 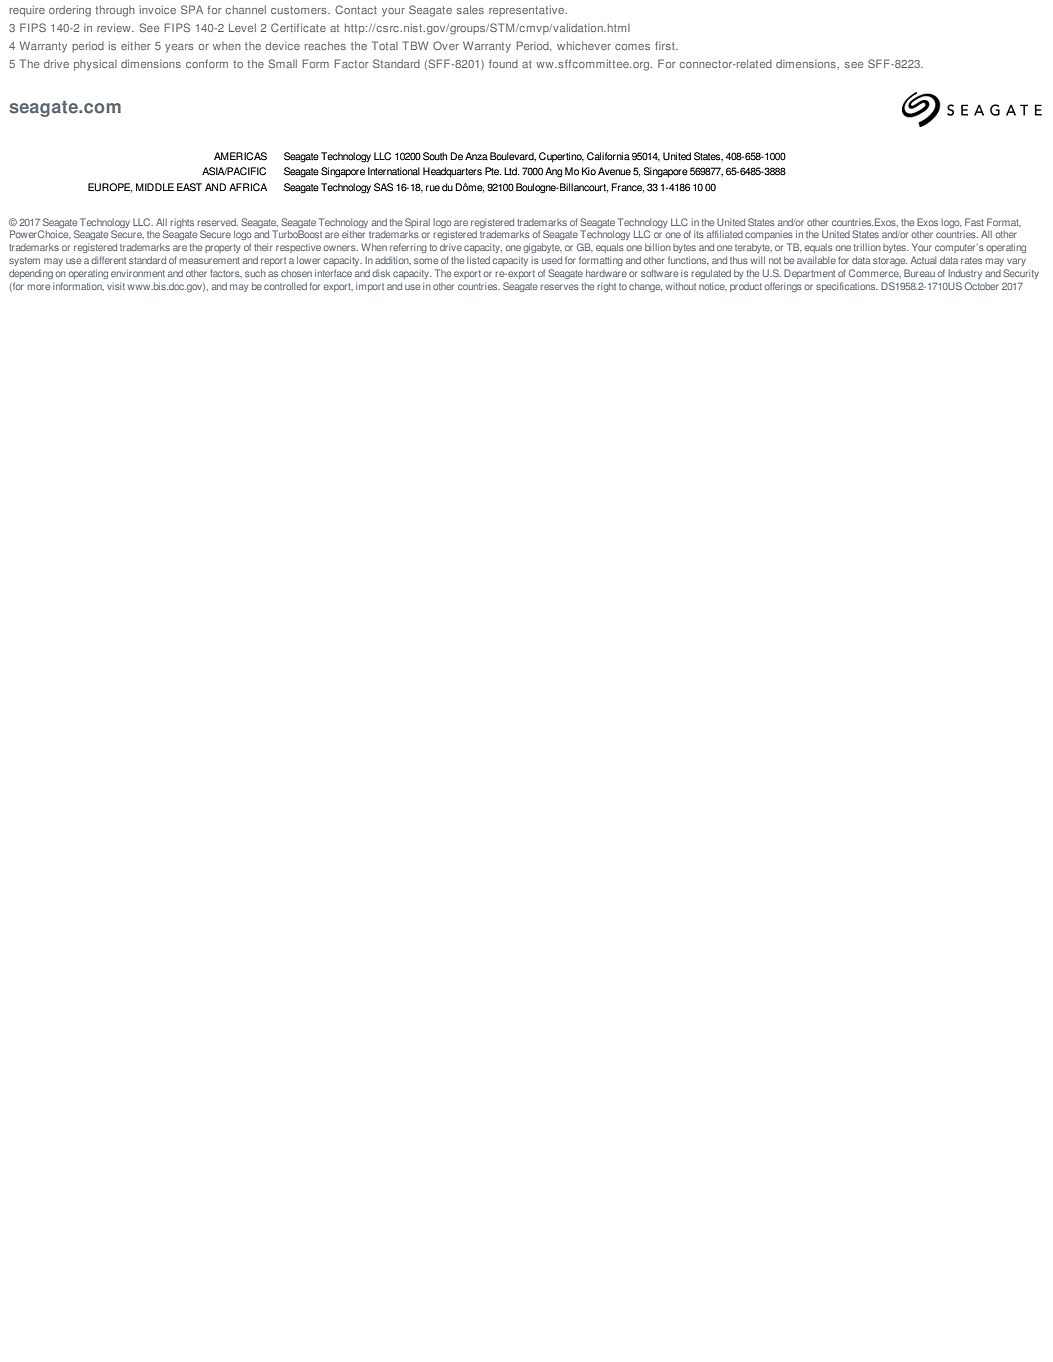 I want to click on MIDDLE, so click(x=155, y=187).
